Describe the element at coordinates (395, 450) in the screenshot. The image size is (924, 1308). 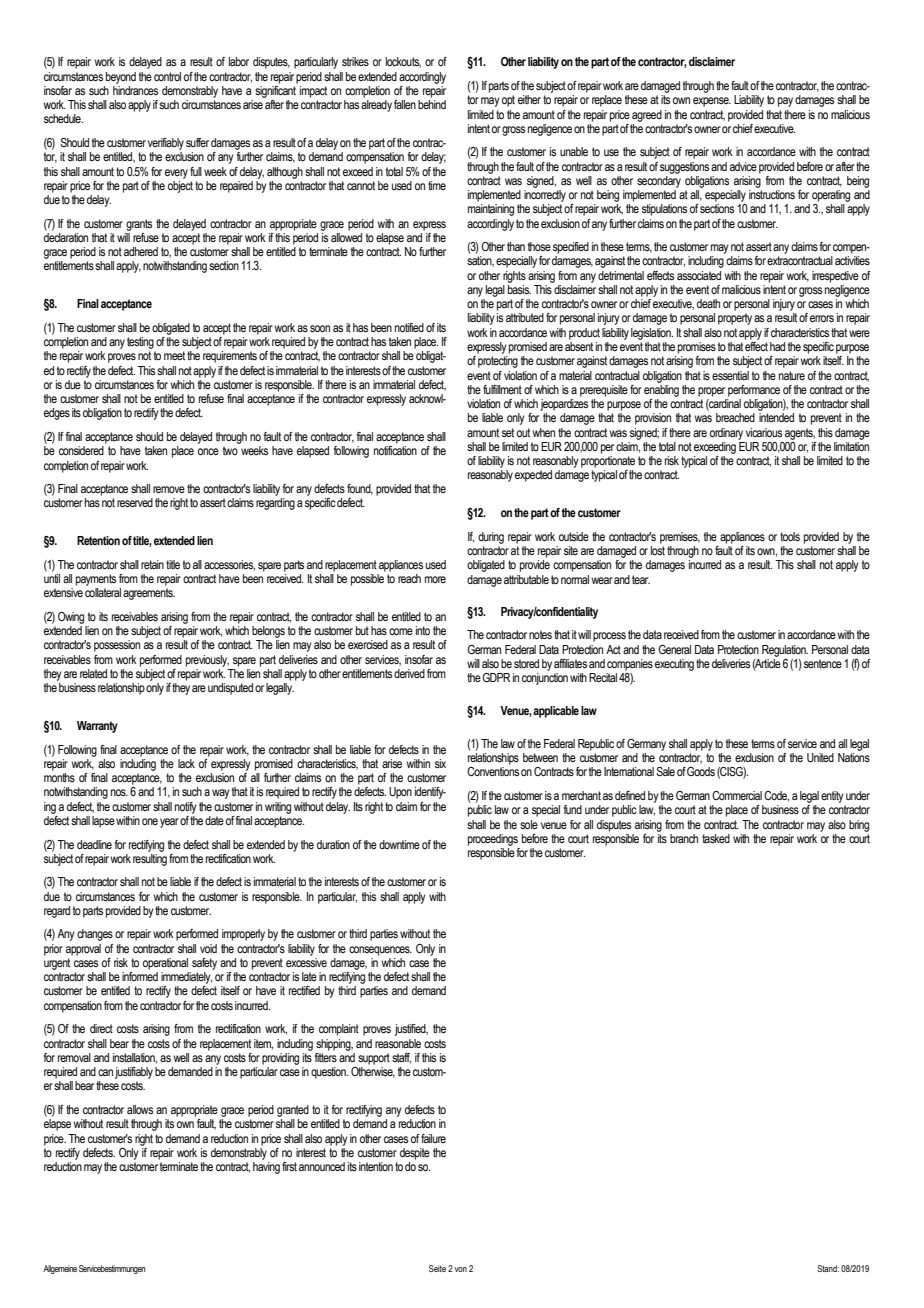
I see `notification` at that location.
